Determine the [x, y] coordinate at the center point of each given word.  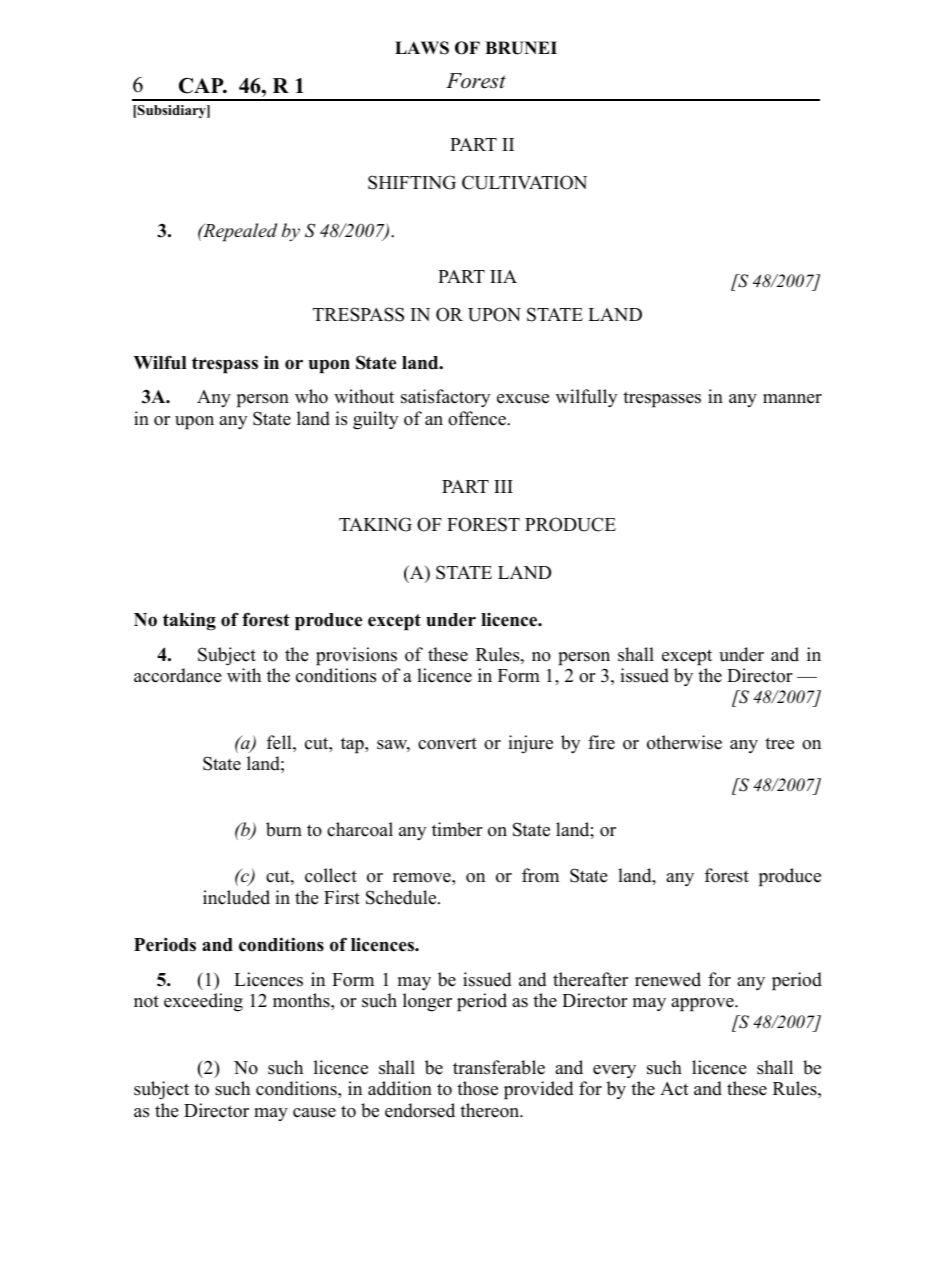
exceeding [203, 1002]
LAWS [422, 48]
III [503, 486]
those [477, 1088]
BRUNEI [521, 48]
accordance [178, 675]
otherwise [684, 742]
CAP [202, 86]
